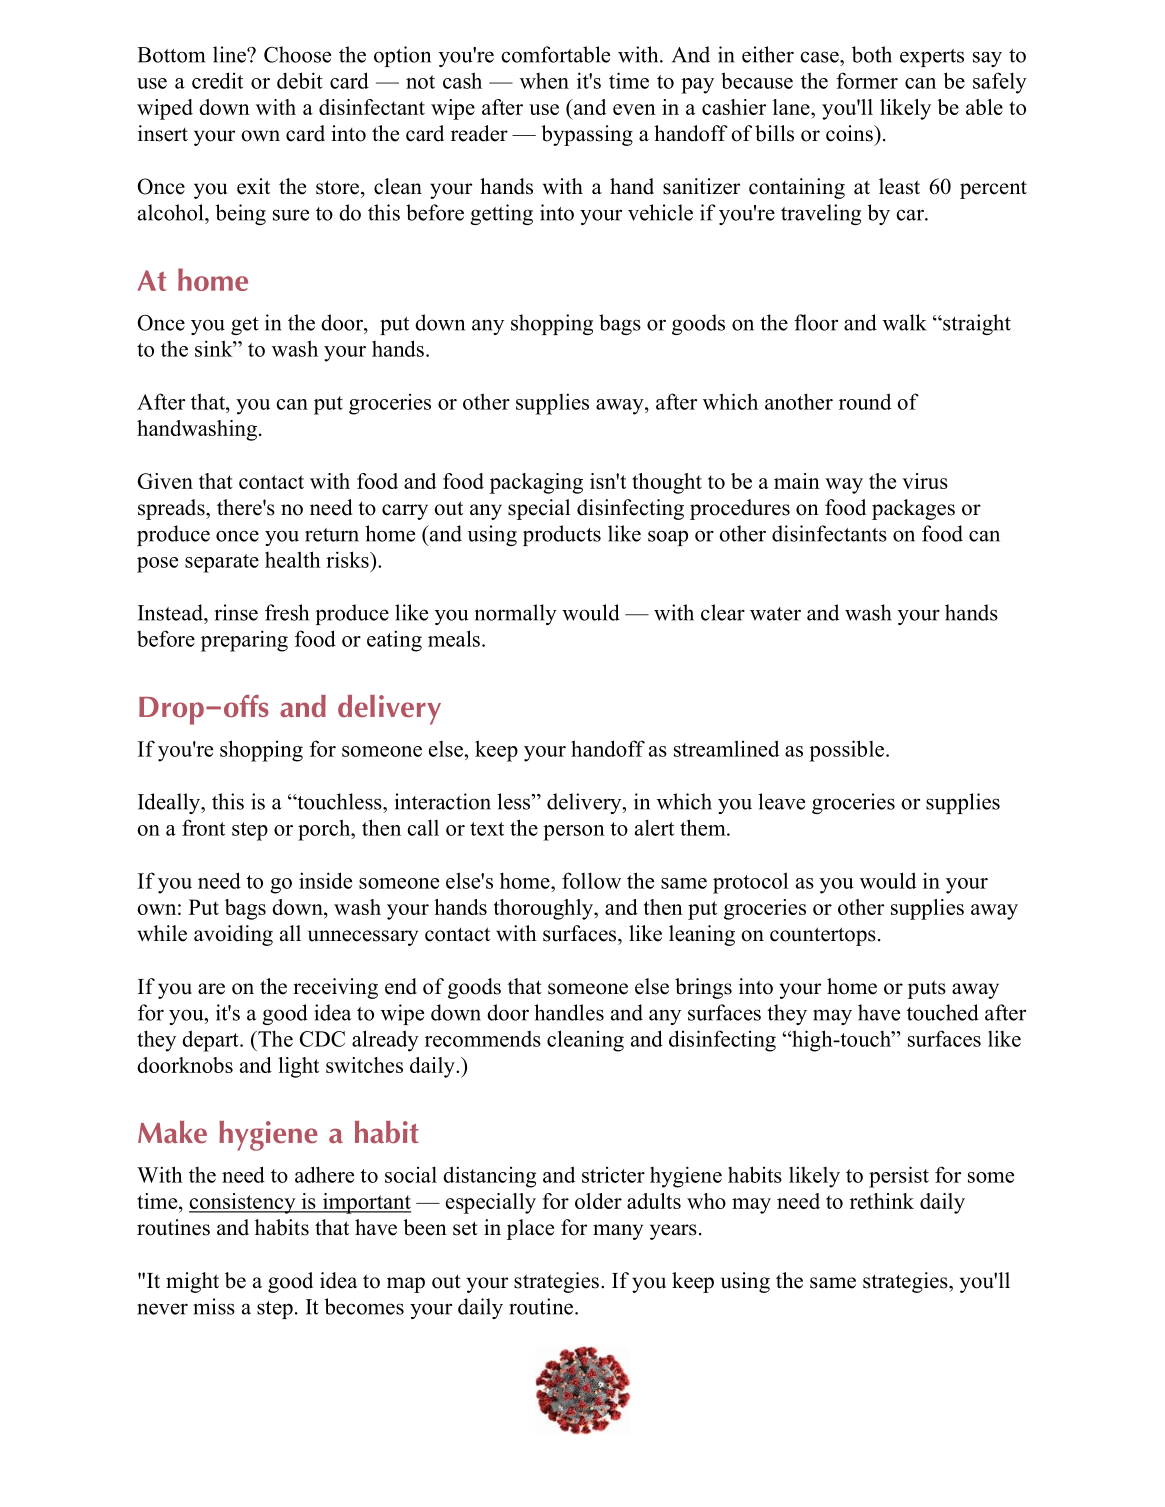  What do you see at coordinates (515, 614) in the screenshot?
I see `normally` at bounding box center [515, 614].
